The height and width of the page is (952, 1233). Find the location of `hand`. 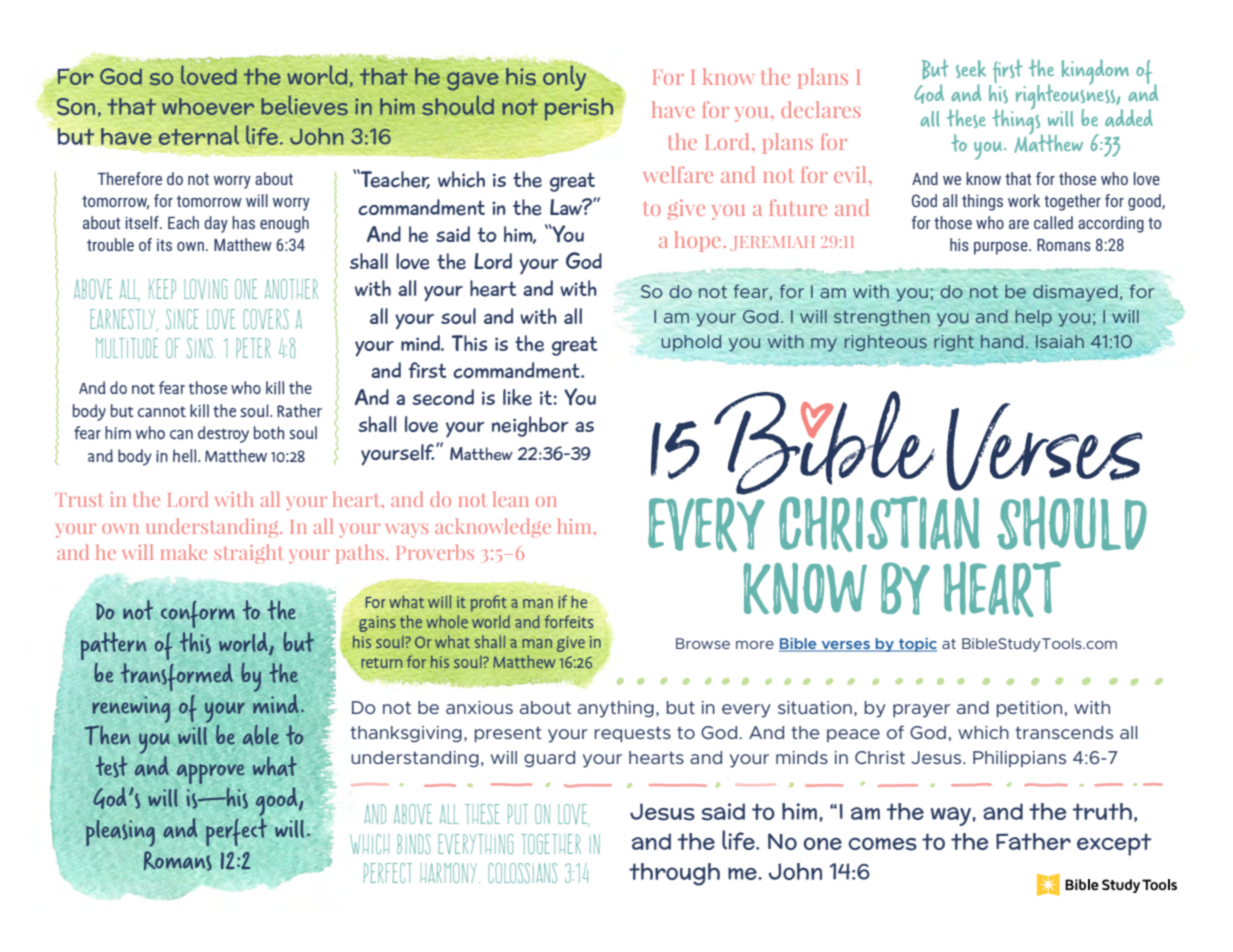

hand is located at coordinates (1002, 341).
